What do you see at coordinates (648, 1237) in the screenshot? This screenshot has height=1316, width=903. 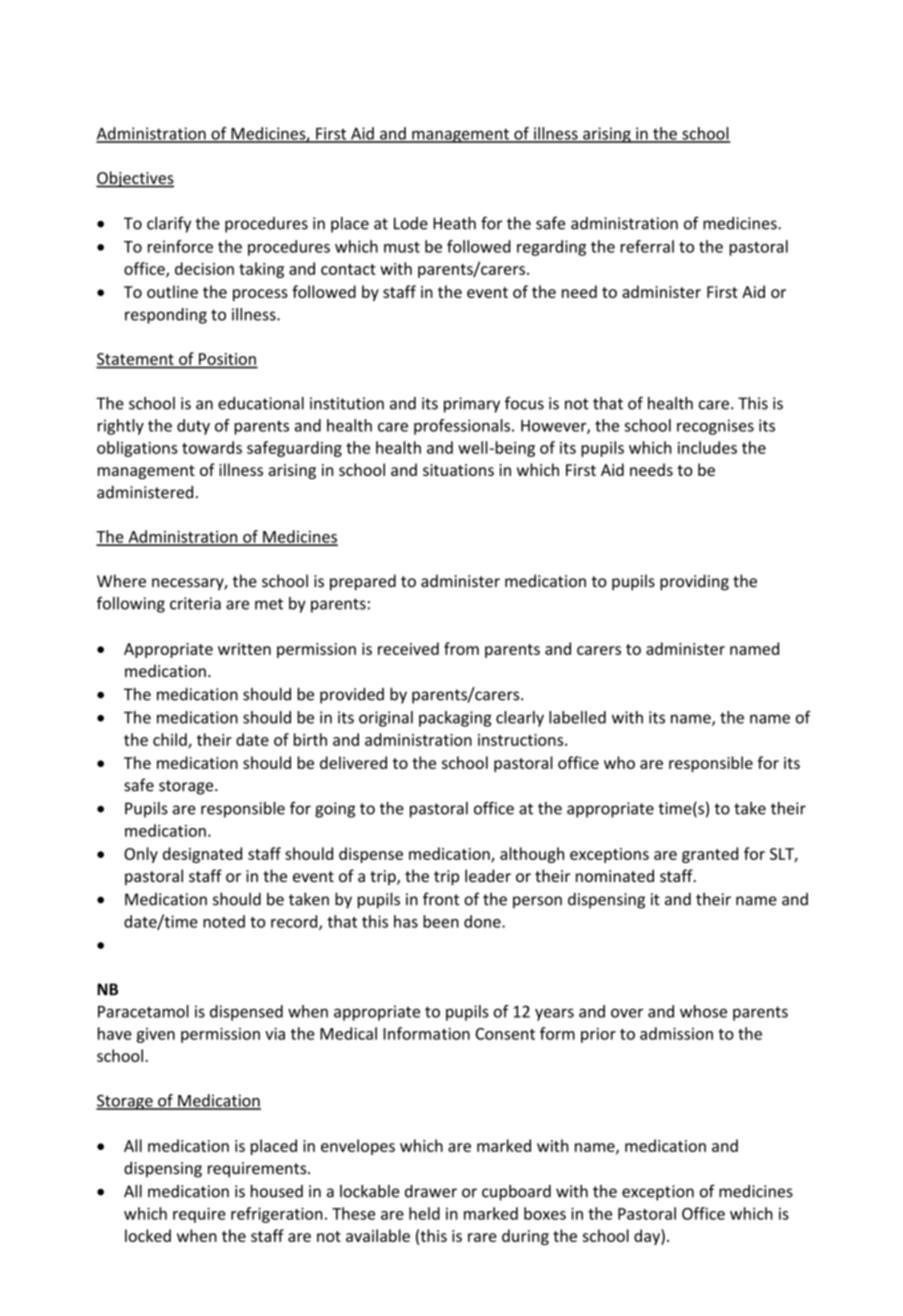 I see `day` at bounding box center [648, 1237].
